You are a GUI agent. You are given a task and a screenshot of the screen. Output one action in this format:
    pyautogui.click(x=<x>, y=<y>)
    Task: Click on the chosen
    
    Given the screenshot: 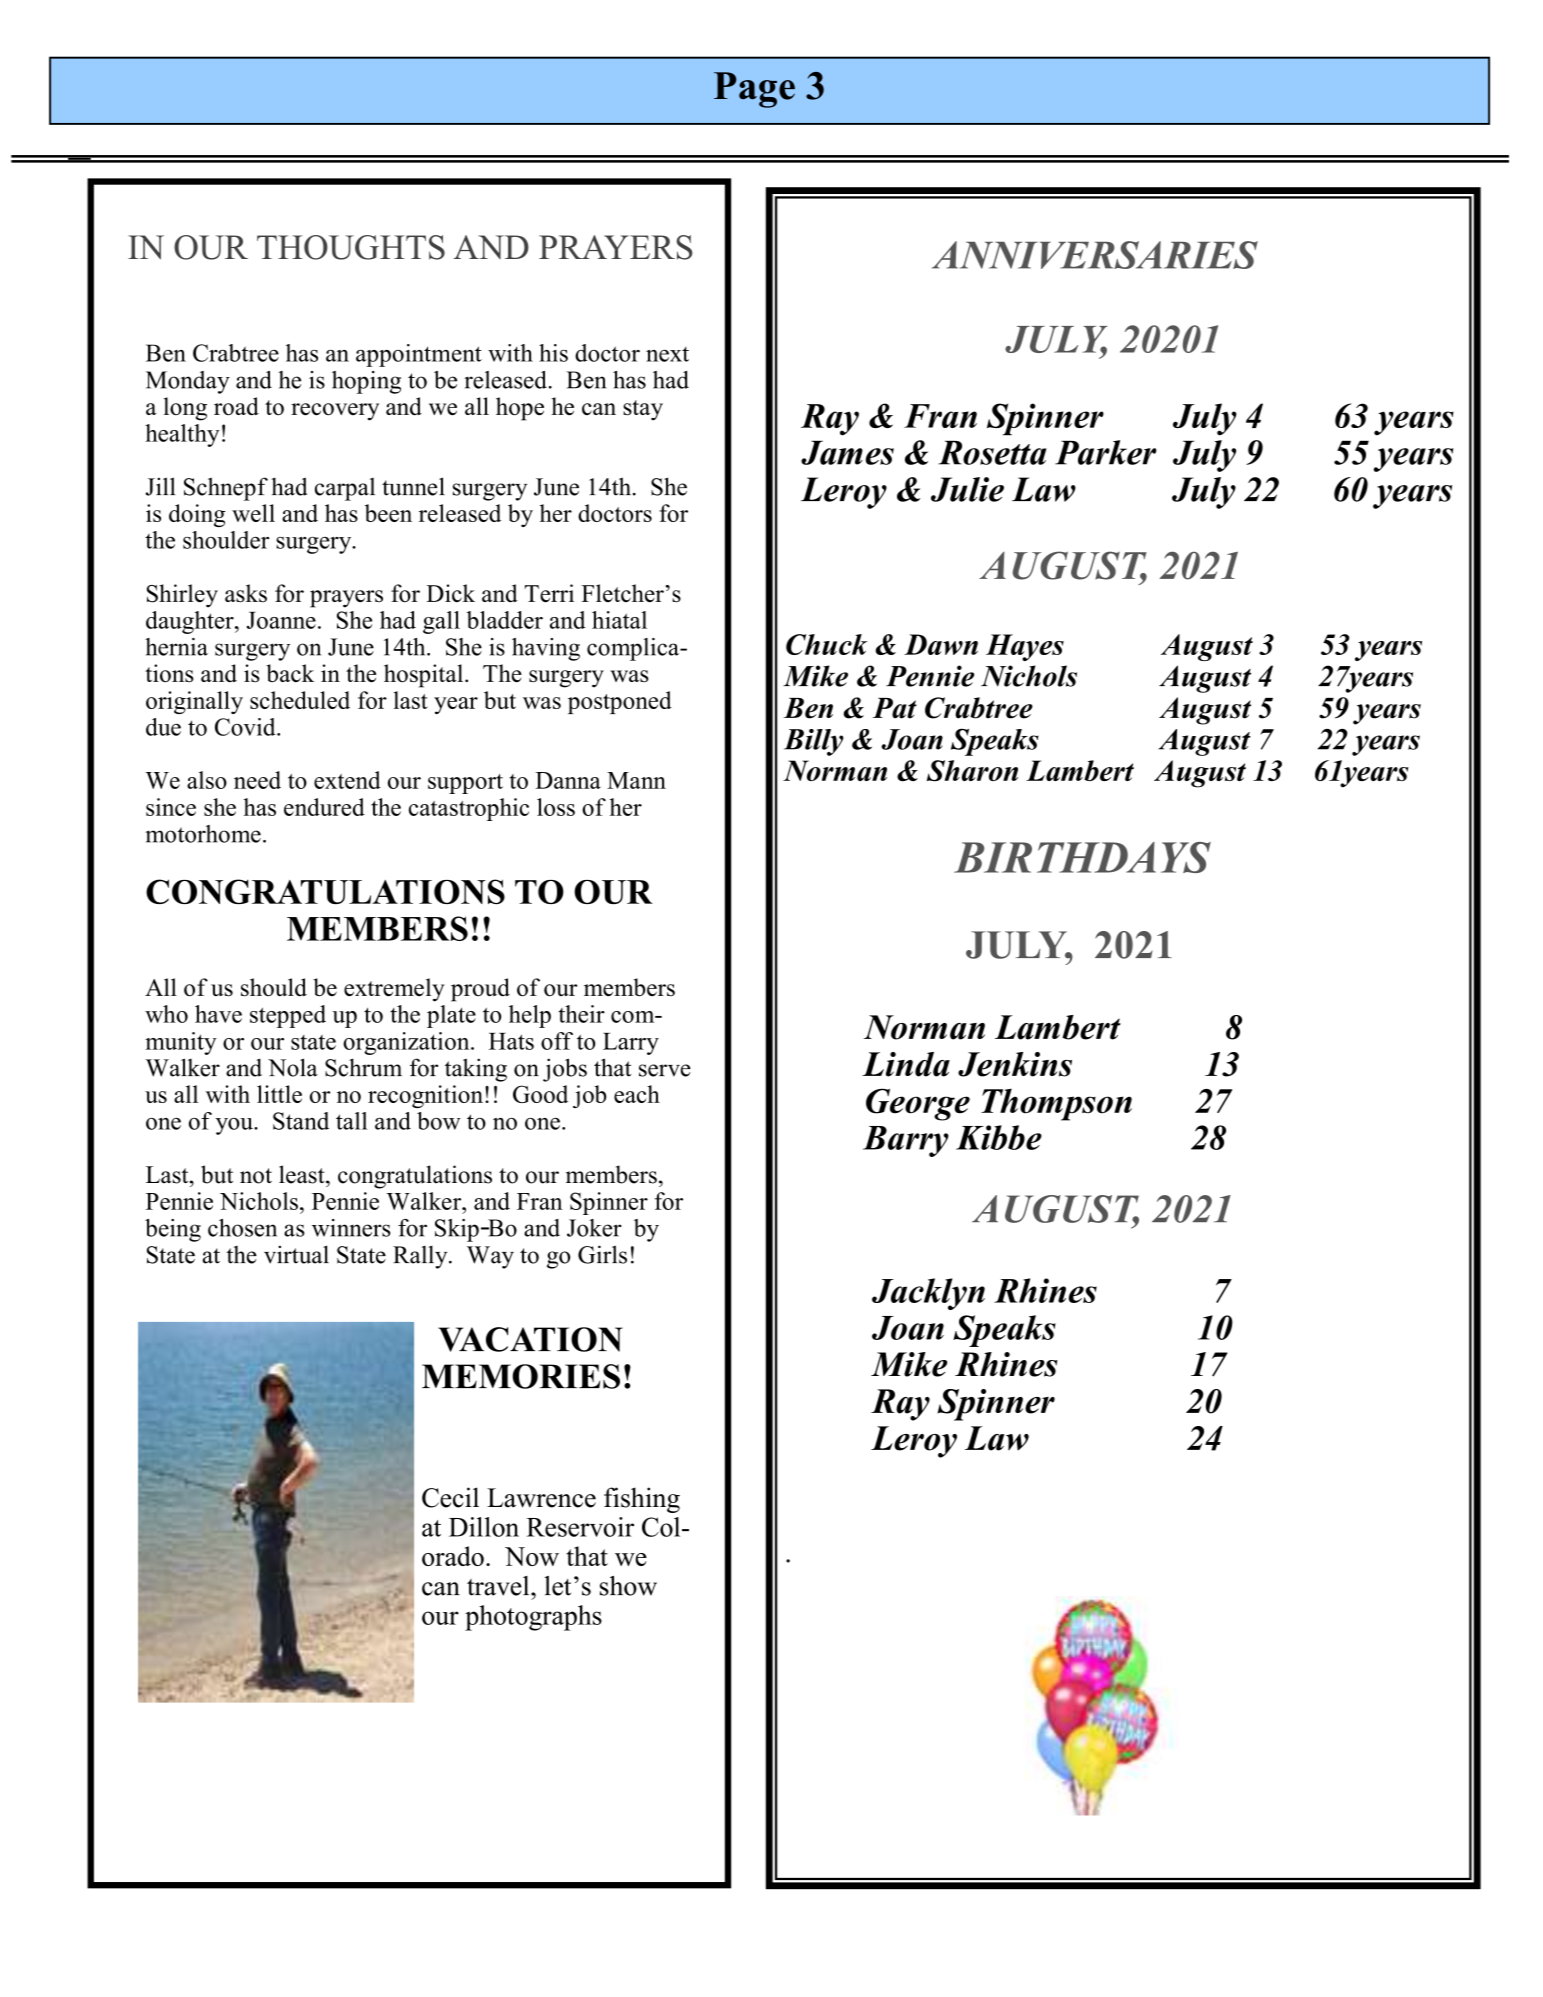 What is the action you would take?
    pyautogui.click(x=242, y=1228)
